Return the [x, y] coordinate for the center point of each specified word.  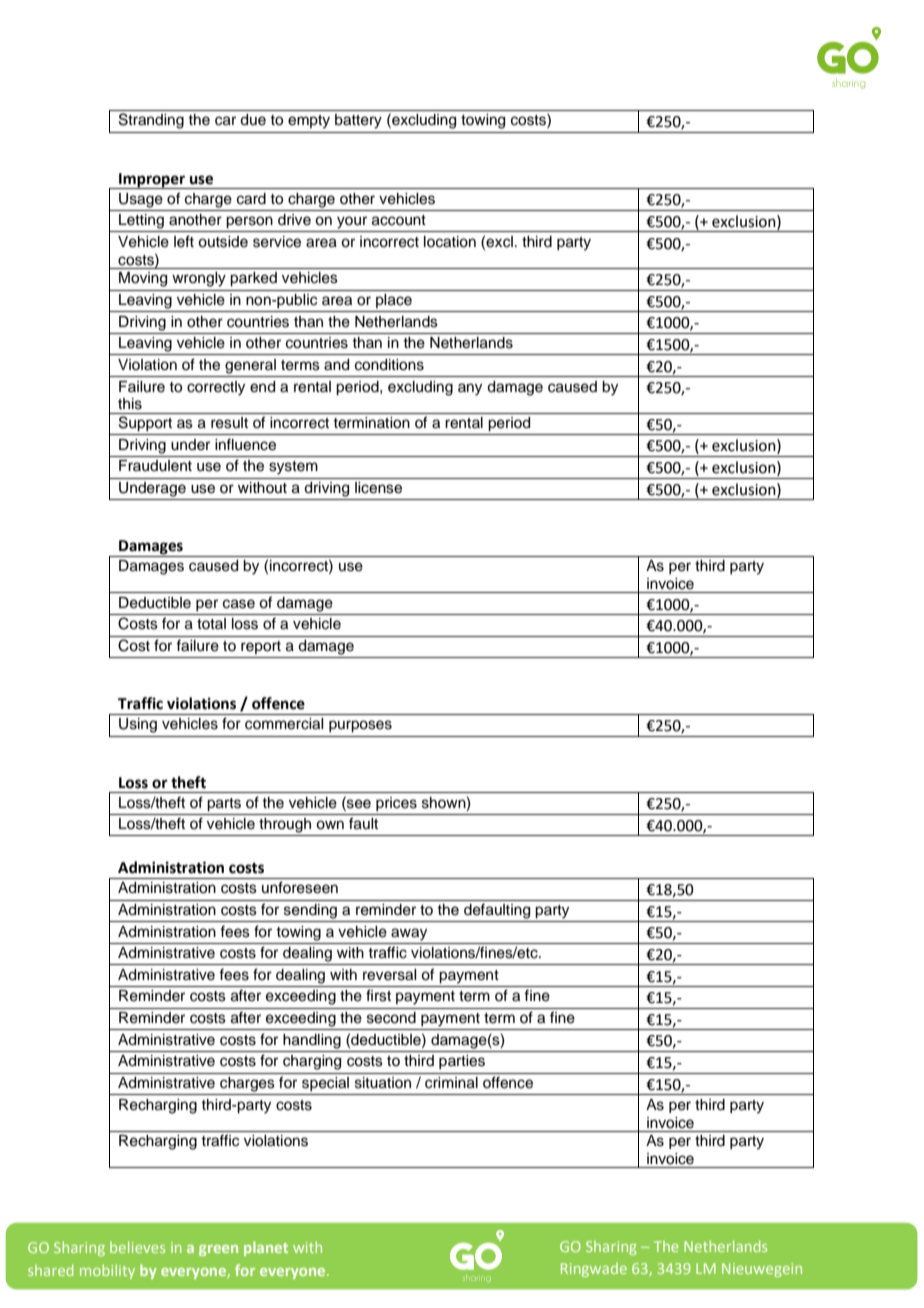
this [130, 404]
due [253, 120]
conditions [389, 365]
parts [224, 805]
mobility [107, 1271]
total [211, 623]
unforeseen [300, 887]
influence [245, 444]
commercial [284, 724]
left [184, 241]
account [399, 220]
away [409, 934]
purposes [360, 726]
